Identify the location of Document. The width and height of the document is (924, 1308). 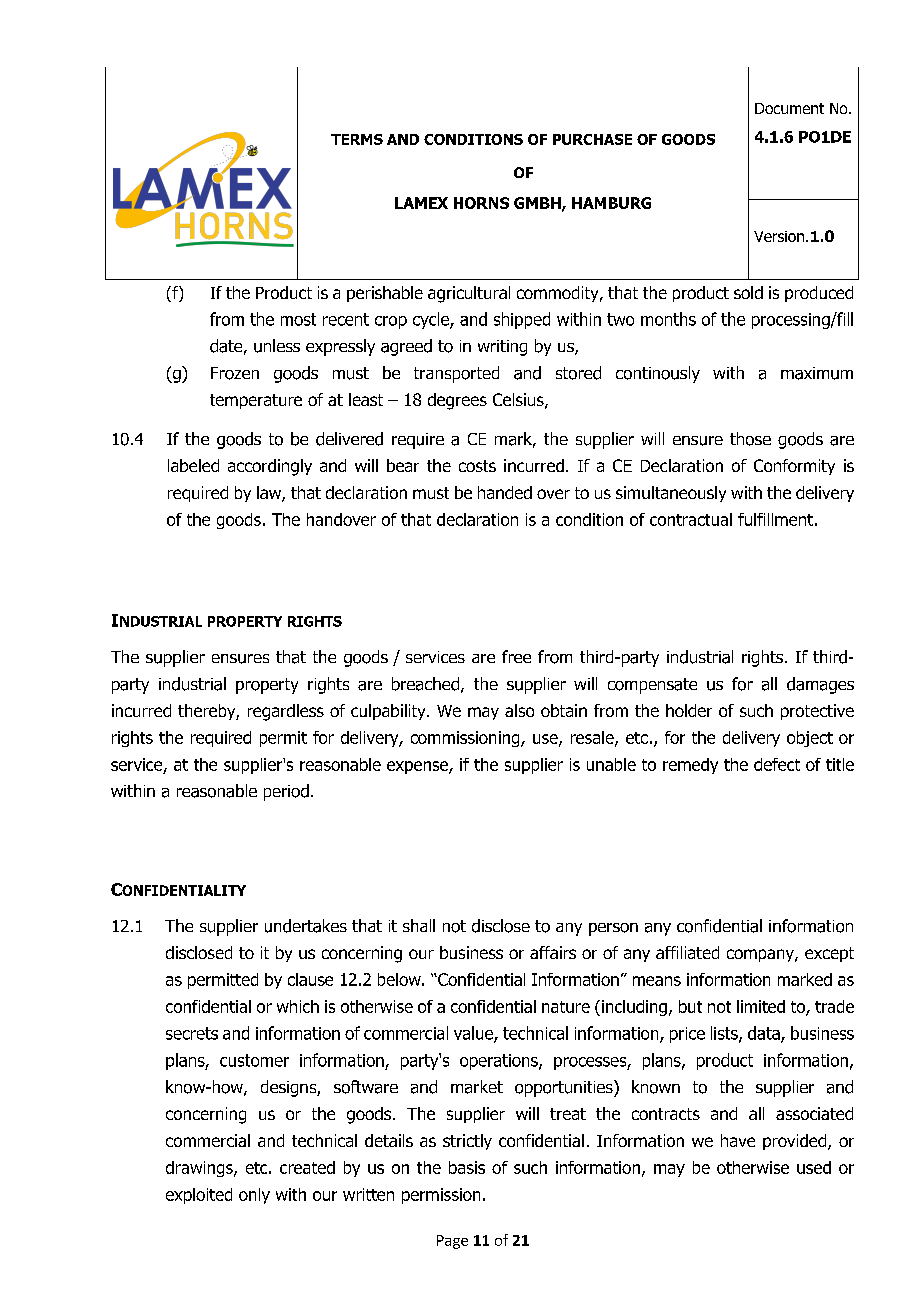
(789, 108).
